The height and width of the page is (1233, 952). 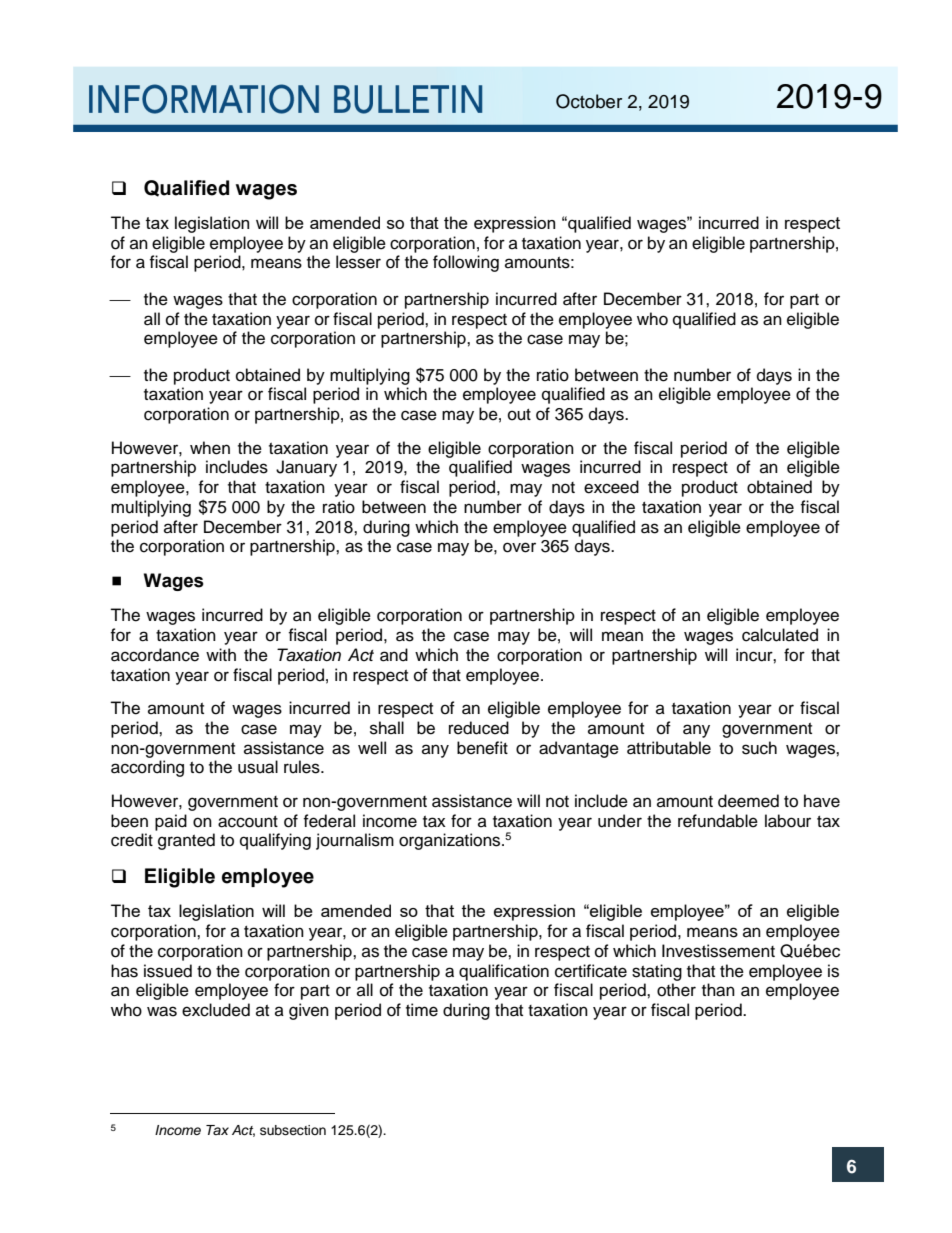 What do you see at coordinates (293, 1130) in the page?
I see `subsection` at bounding box center [293, 1130].
